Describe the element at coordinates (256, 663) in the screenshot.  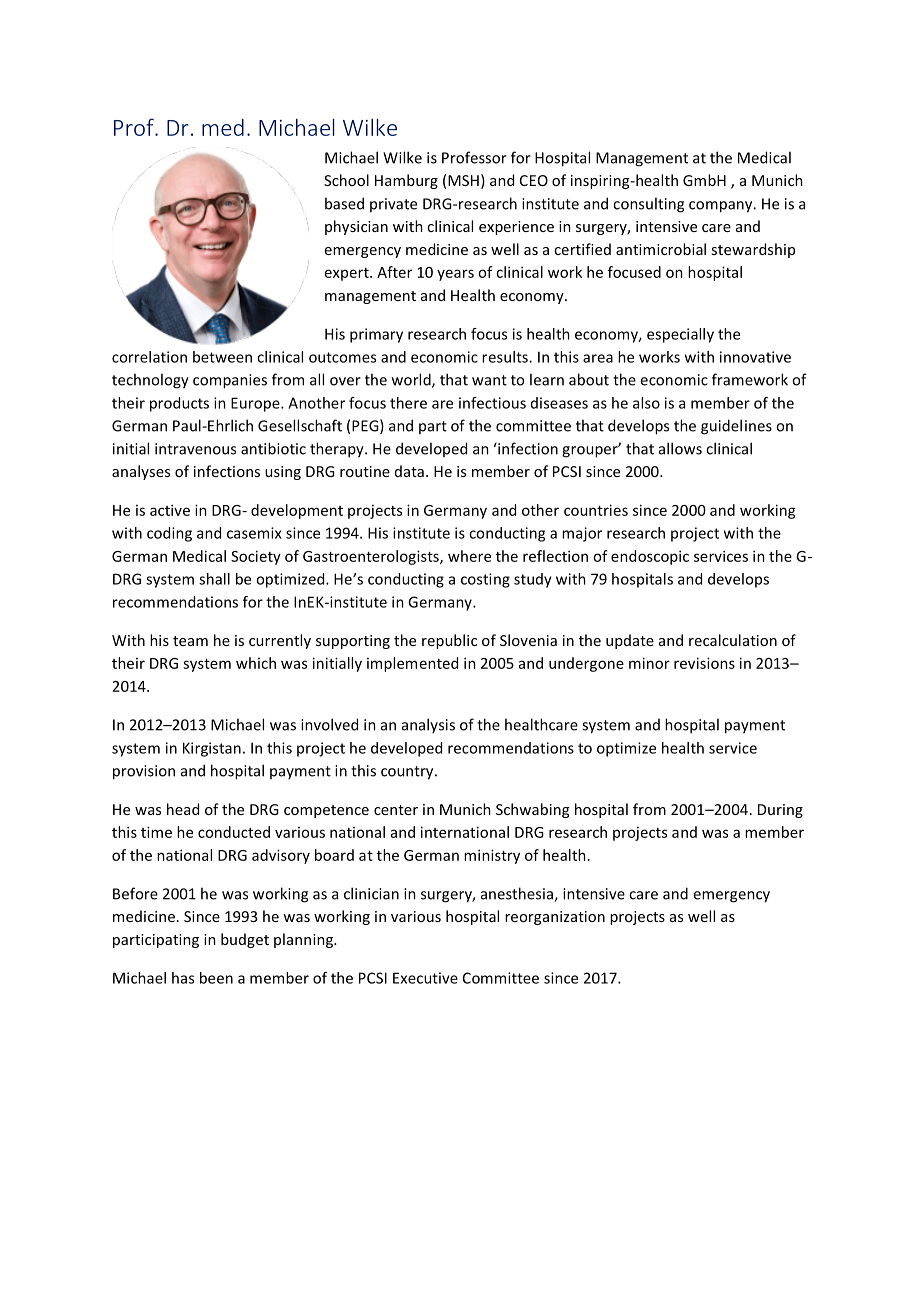
I see `which` at that location.
